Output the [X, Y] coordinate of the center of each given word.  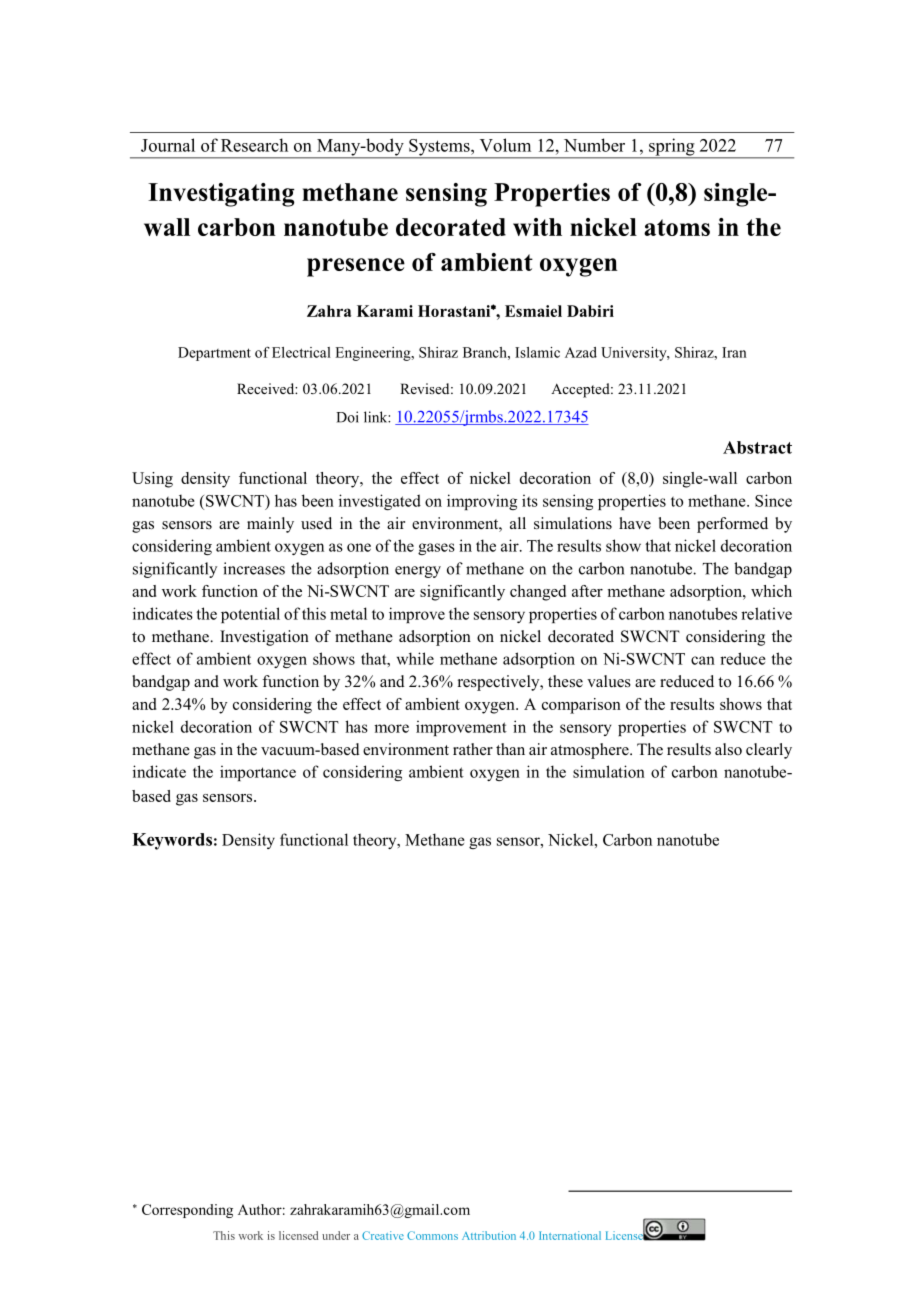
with [537, 227]
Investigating [221, 195]
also [728, 749]
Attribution [489, 1235]
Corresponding [187, 1211]
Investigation [264, 638]
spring [672, 148]
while [415, 658]
